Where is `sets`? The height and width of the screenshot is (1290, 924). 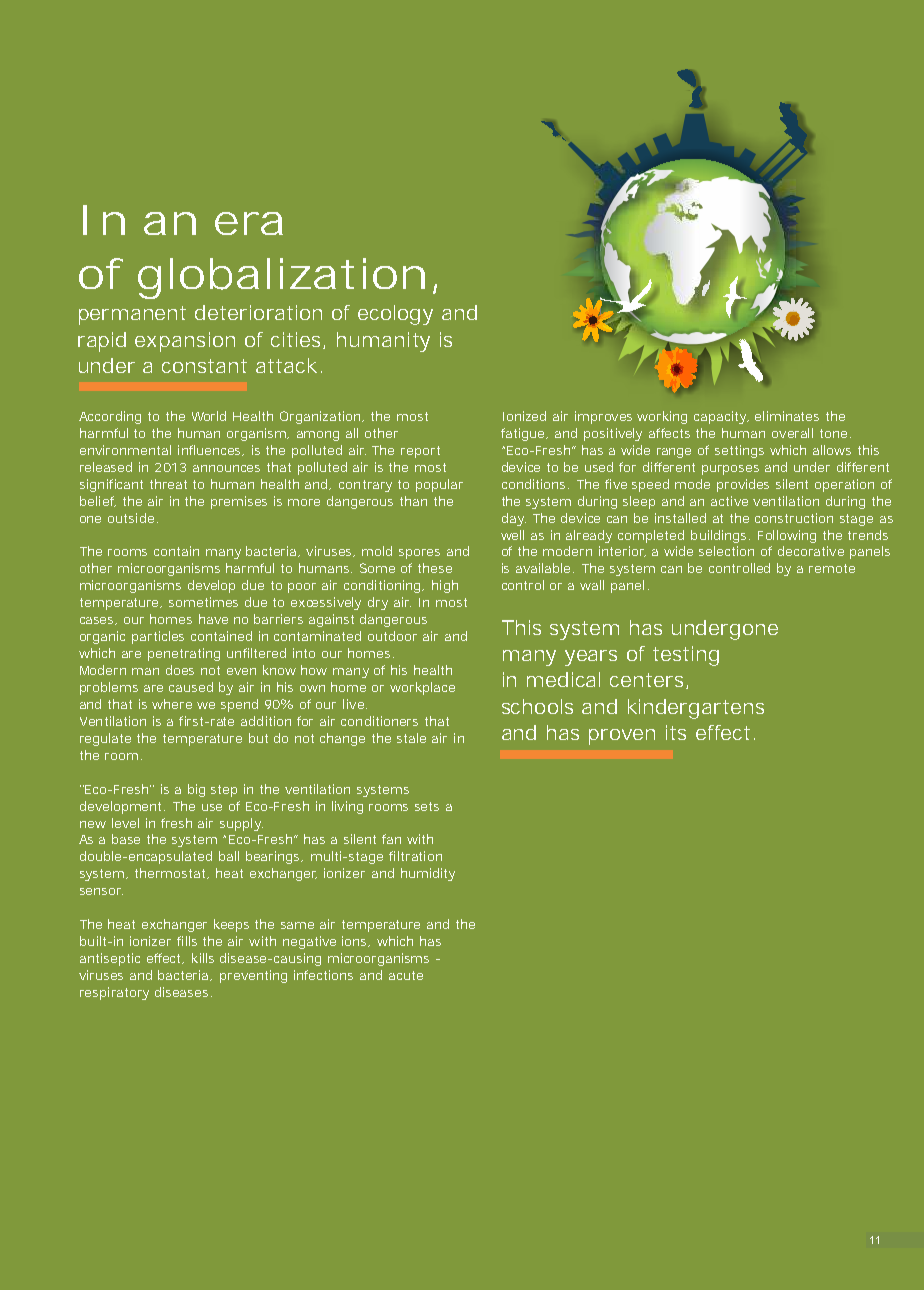 sets is located at coordinates (427, 806).
